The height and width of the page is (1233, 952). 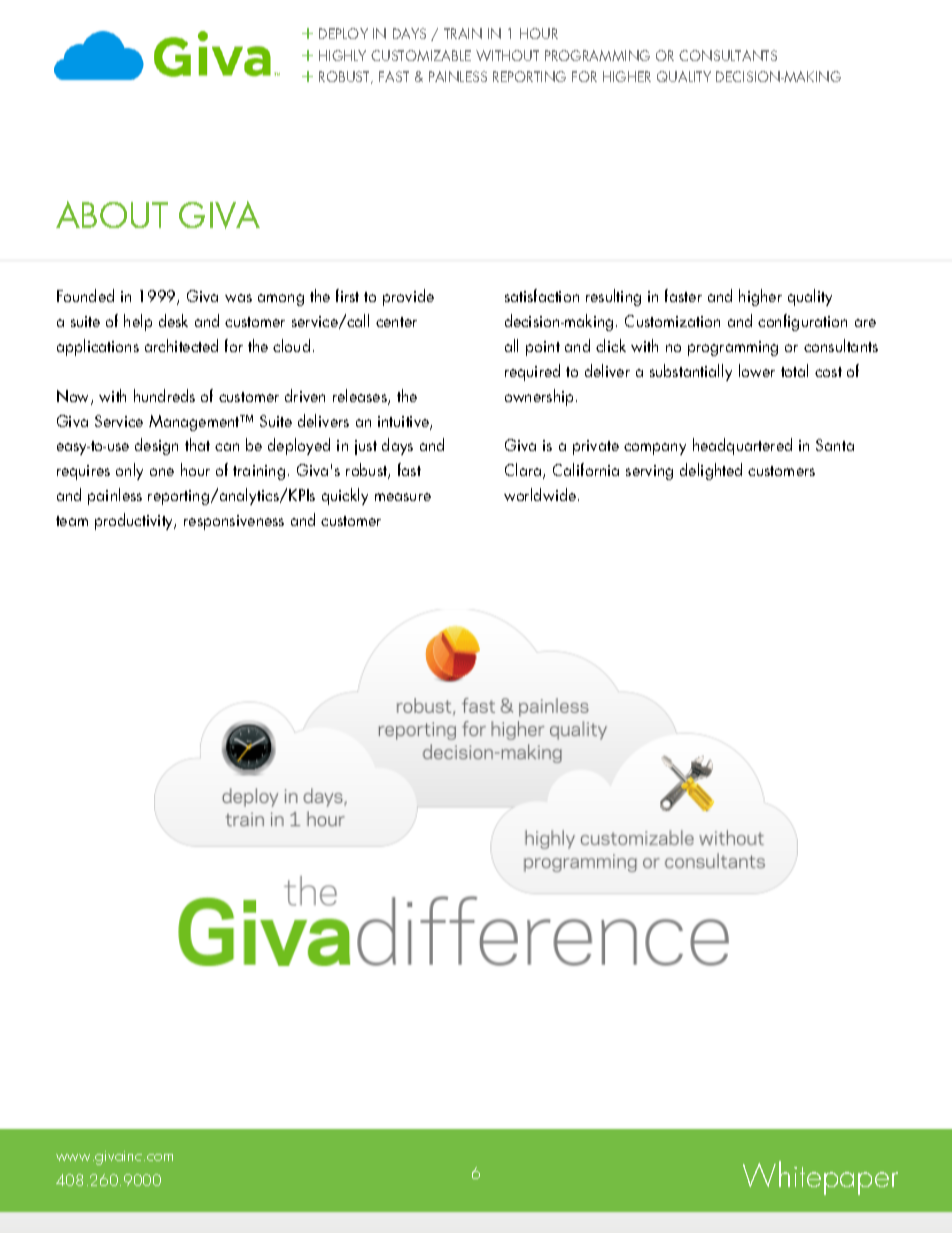 What do you see at coordinates (72, 521) in the page?
I see `team` at bounding box center [72, 521].
